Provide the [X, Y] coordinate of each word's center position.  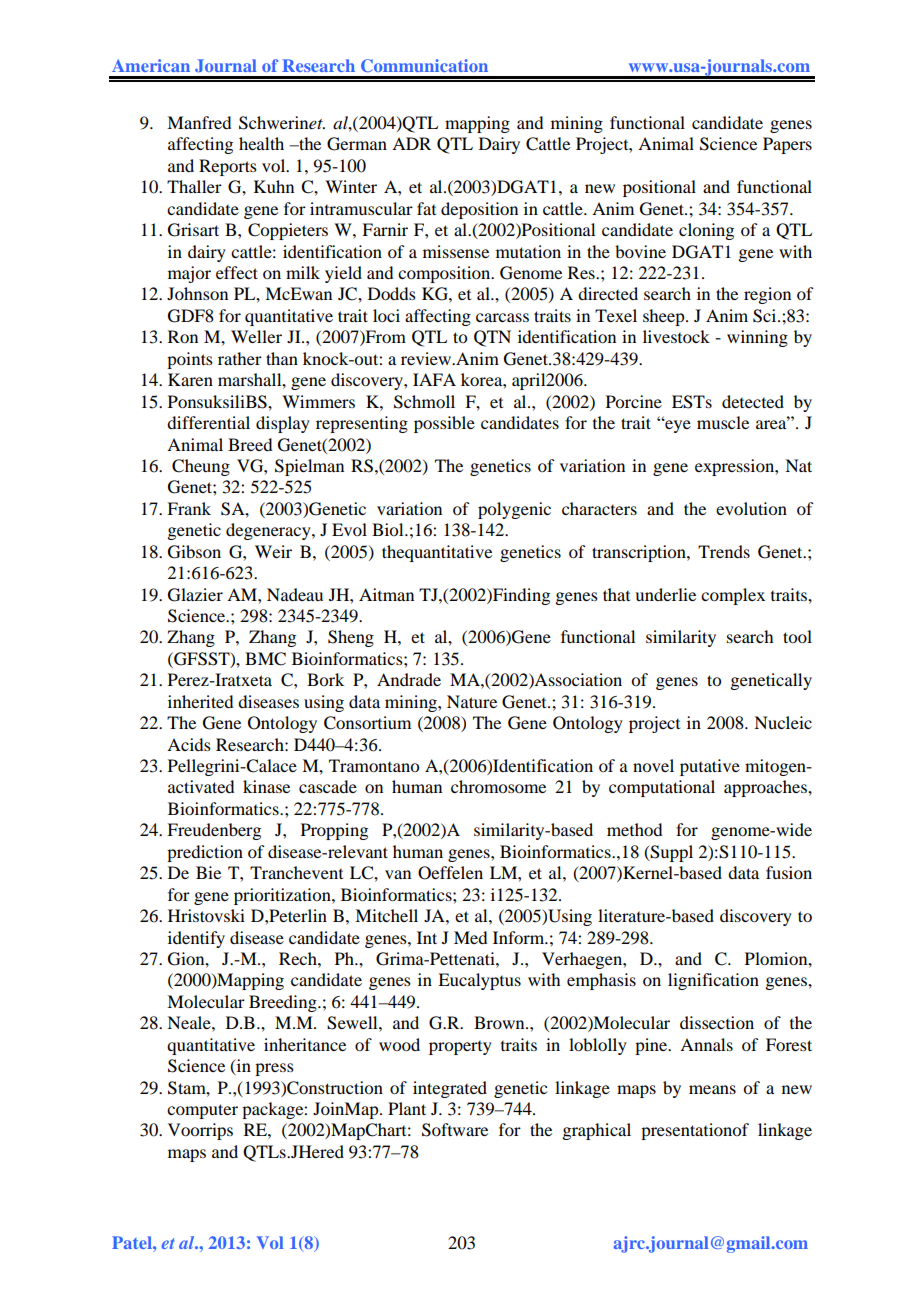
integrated [450, 1089]
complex [733, 596]
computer [202, 1111]
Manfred [199, 122]
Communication [424, 65]
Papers [787, 145]
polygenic [514, 510]
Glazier [195, 595]
